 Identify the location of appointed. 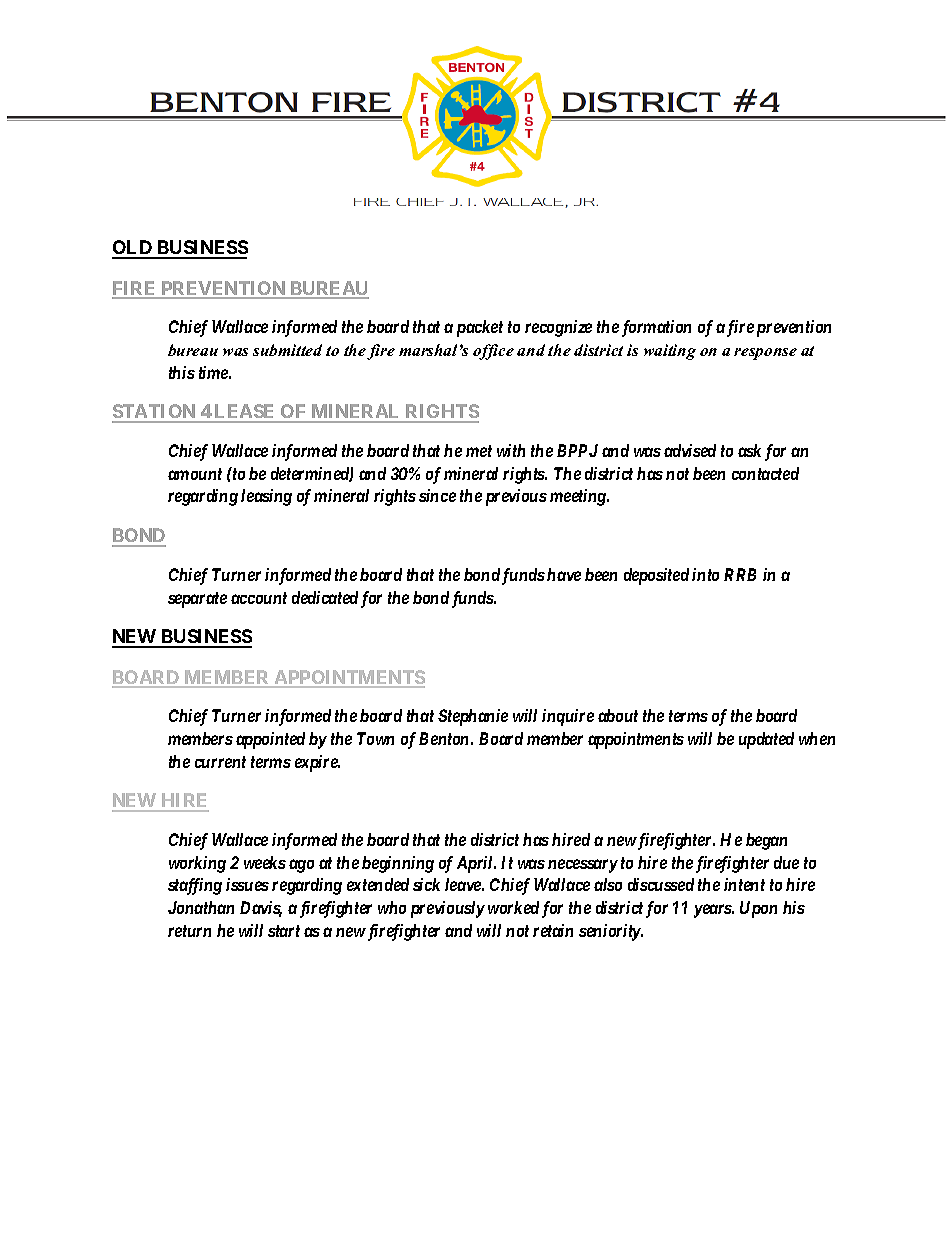
(270, 740).
